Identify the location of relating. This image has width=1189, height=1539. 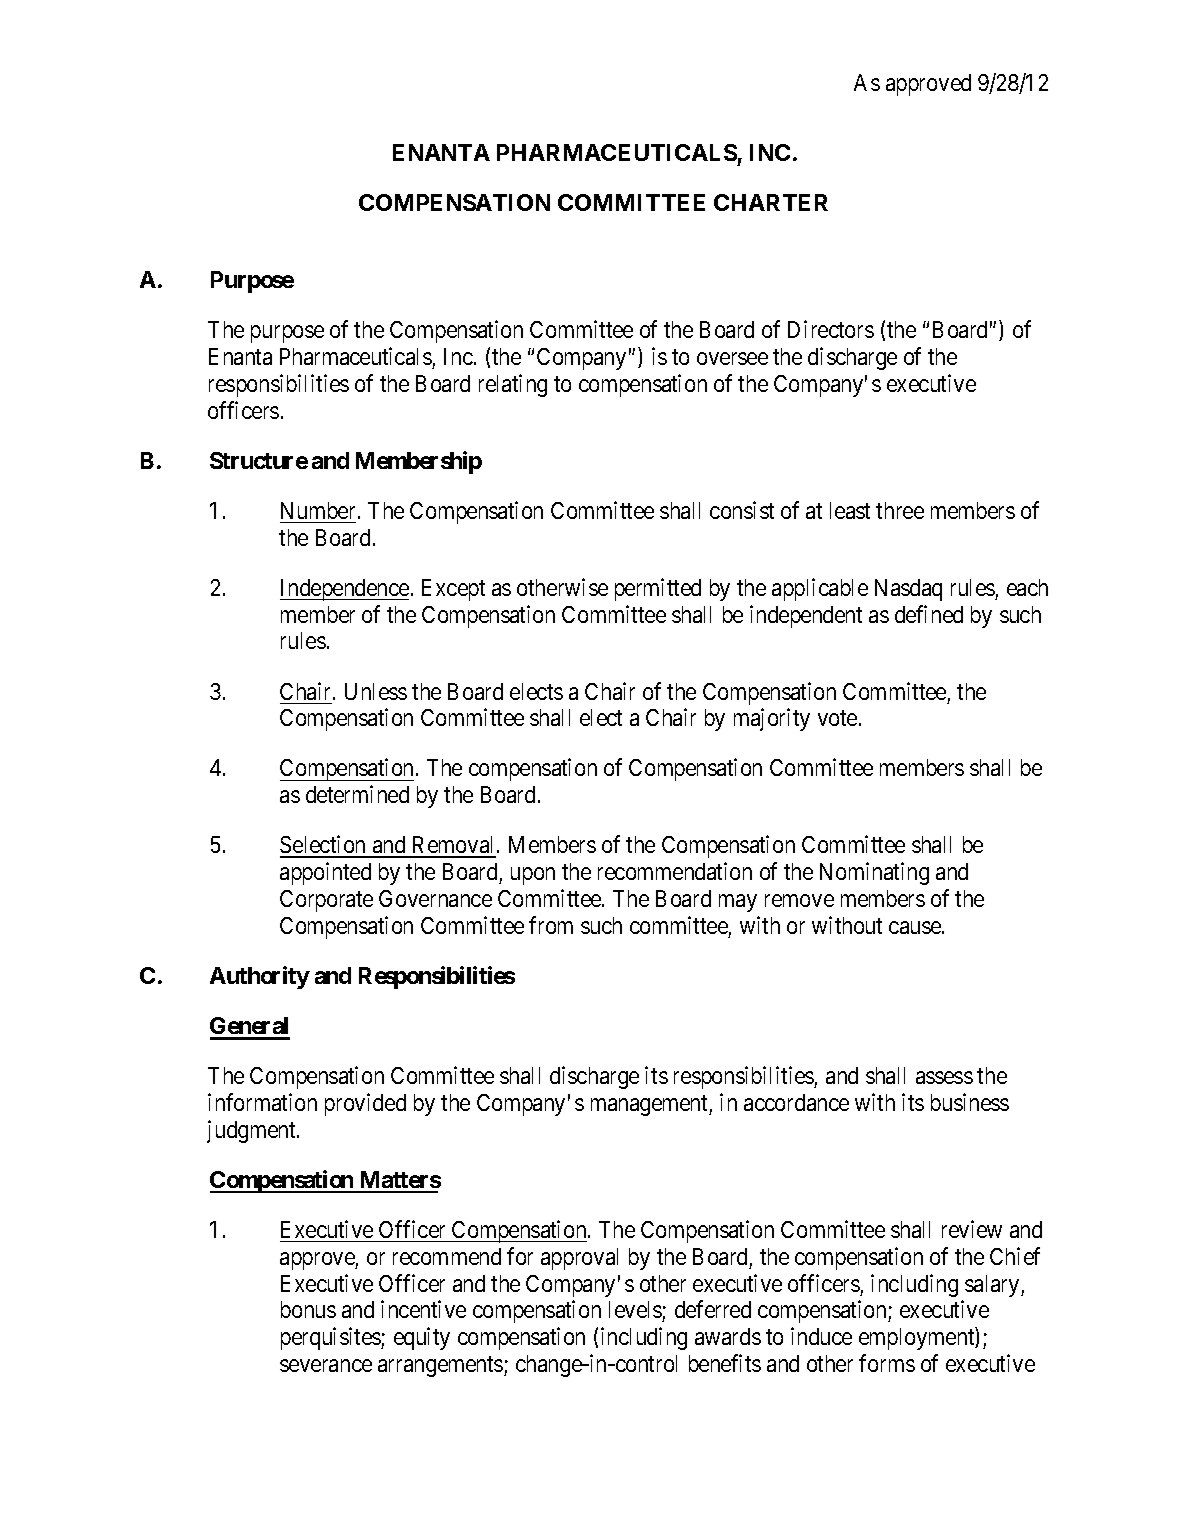
(513, 385).
